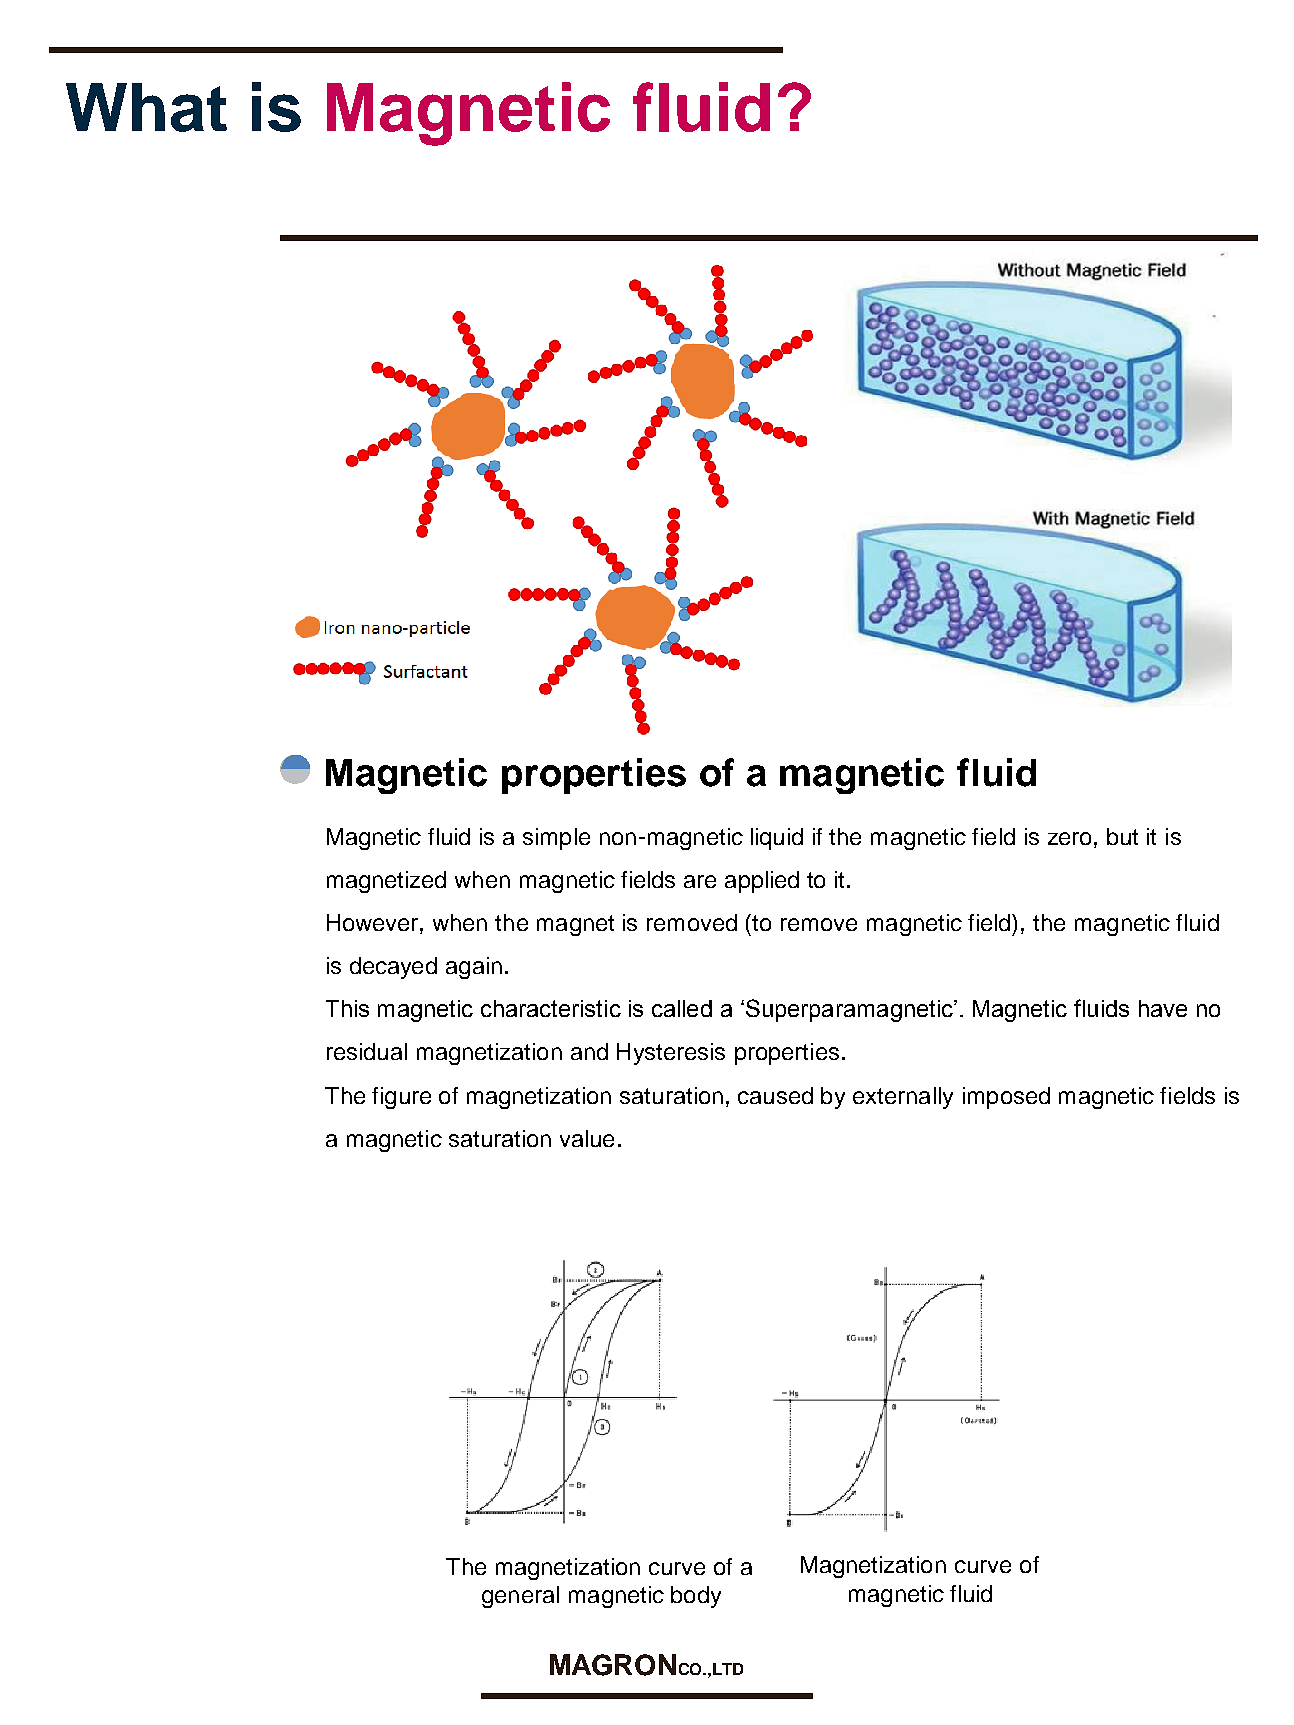 This page has height=1725, width=1294. What do you see at coordinates (1122, 836) in the page?
I see `but` at bounding box center [1122, 836].
